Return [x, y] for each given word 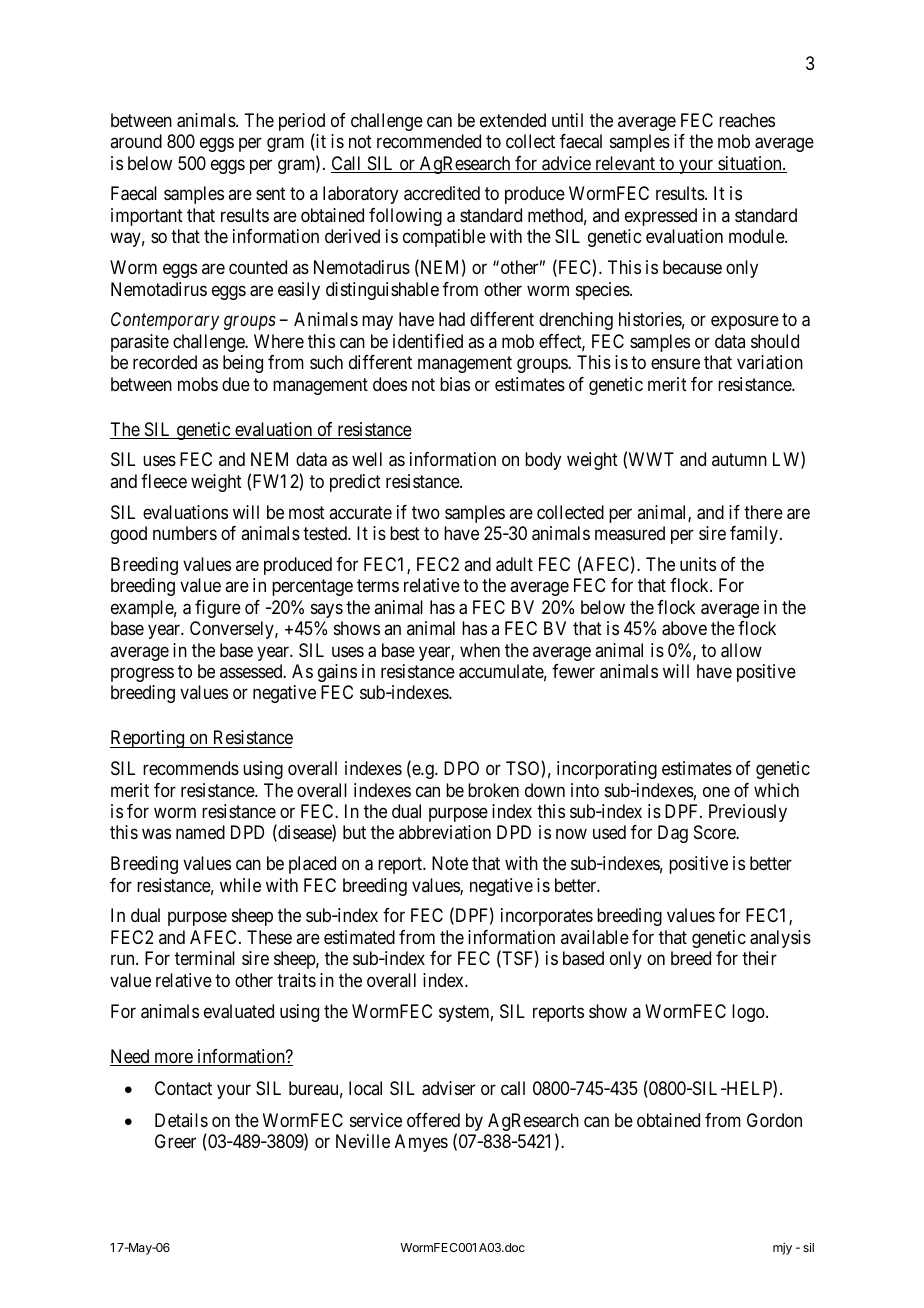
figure [218, 609]
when [480, 650]
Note [450, 863]
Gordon [774, 1120]
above [684, 628]
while [240, 885]
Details [181, 1120]
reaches [747, 120]
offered [433, 1120]
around [136, 141]
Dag [673, 834]
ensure [675, 364]
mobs [198, 384]
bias [455, 384]
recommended [429, 141]
